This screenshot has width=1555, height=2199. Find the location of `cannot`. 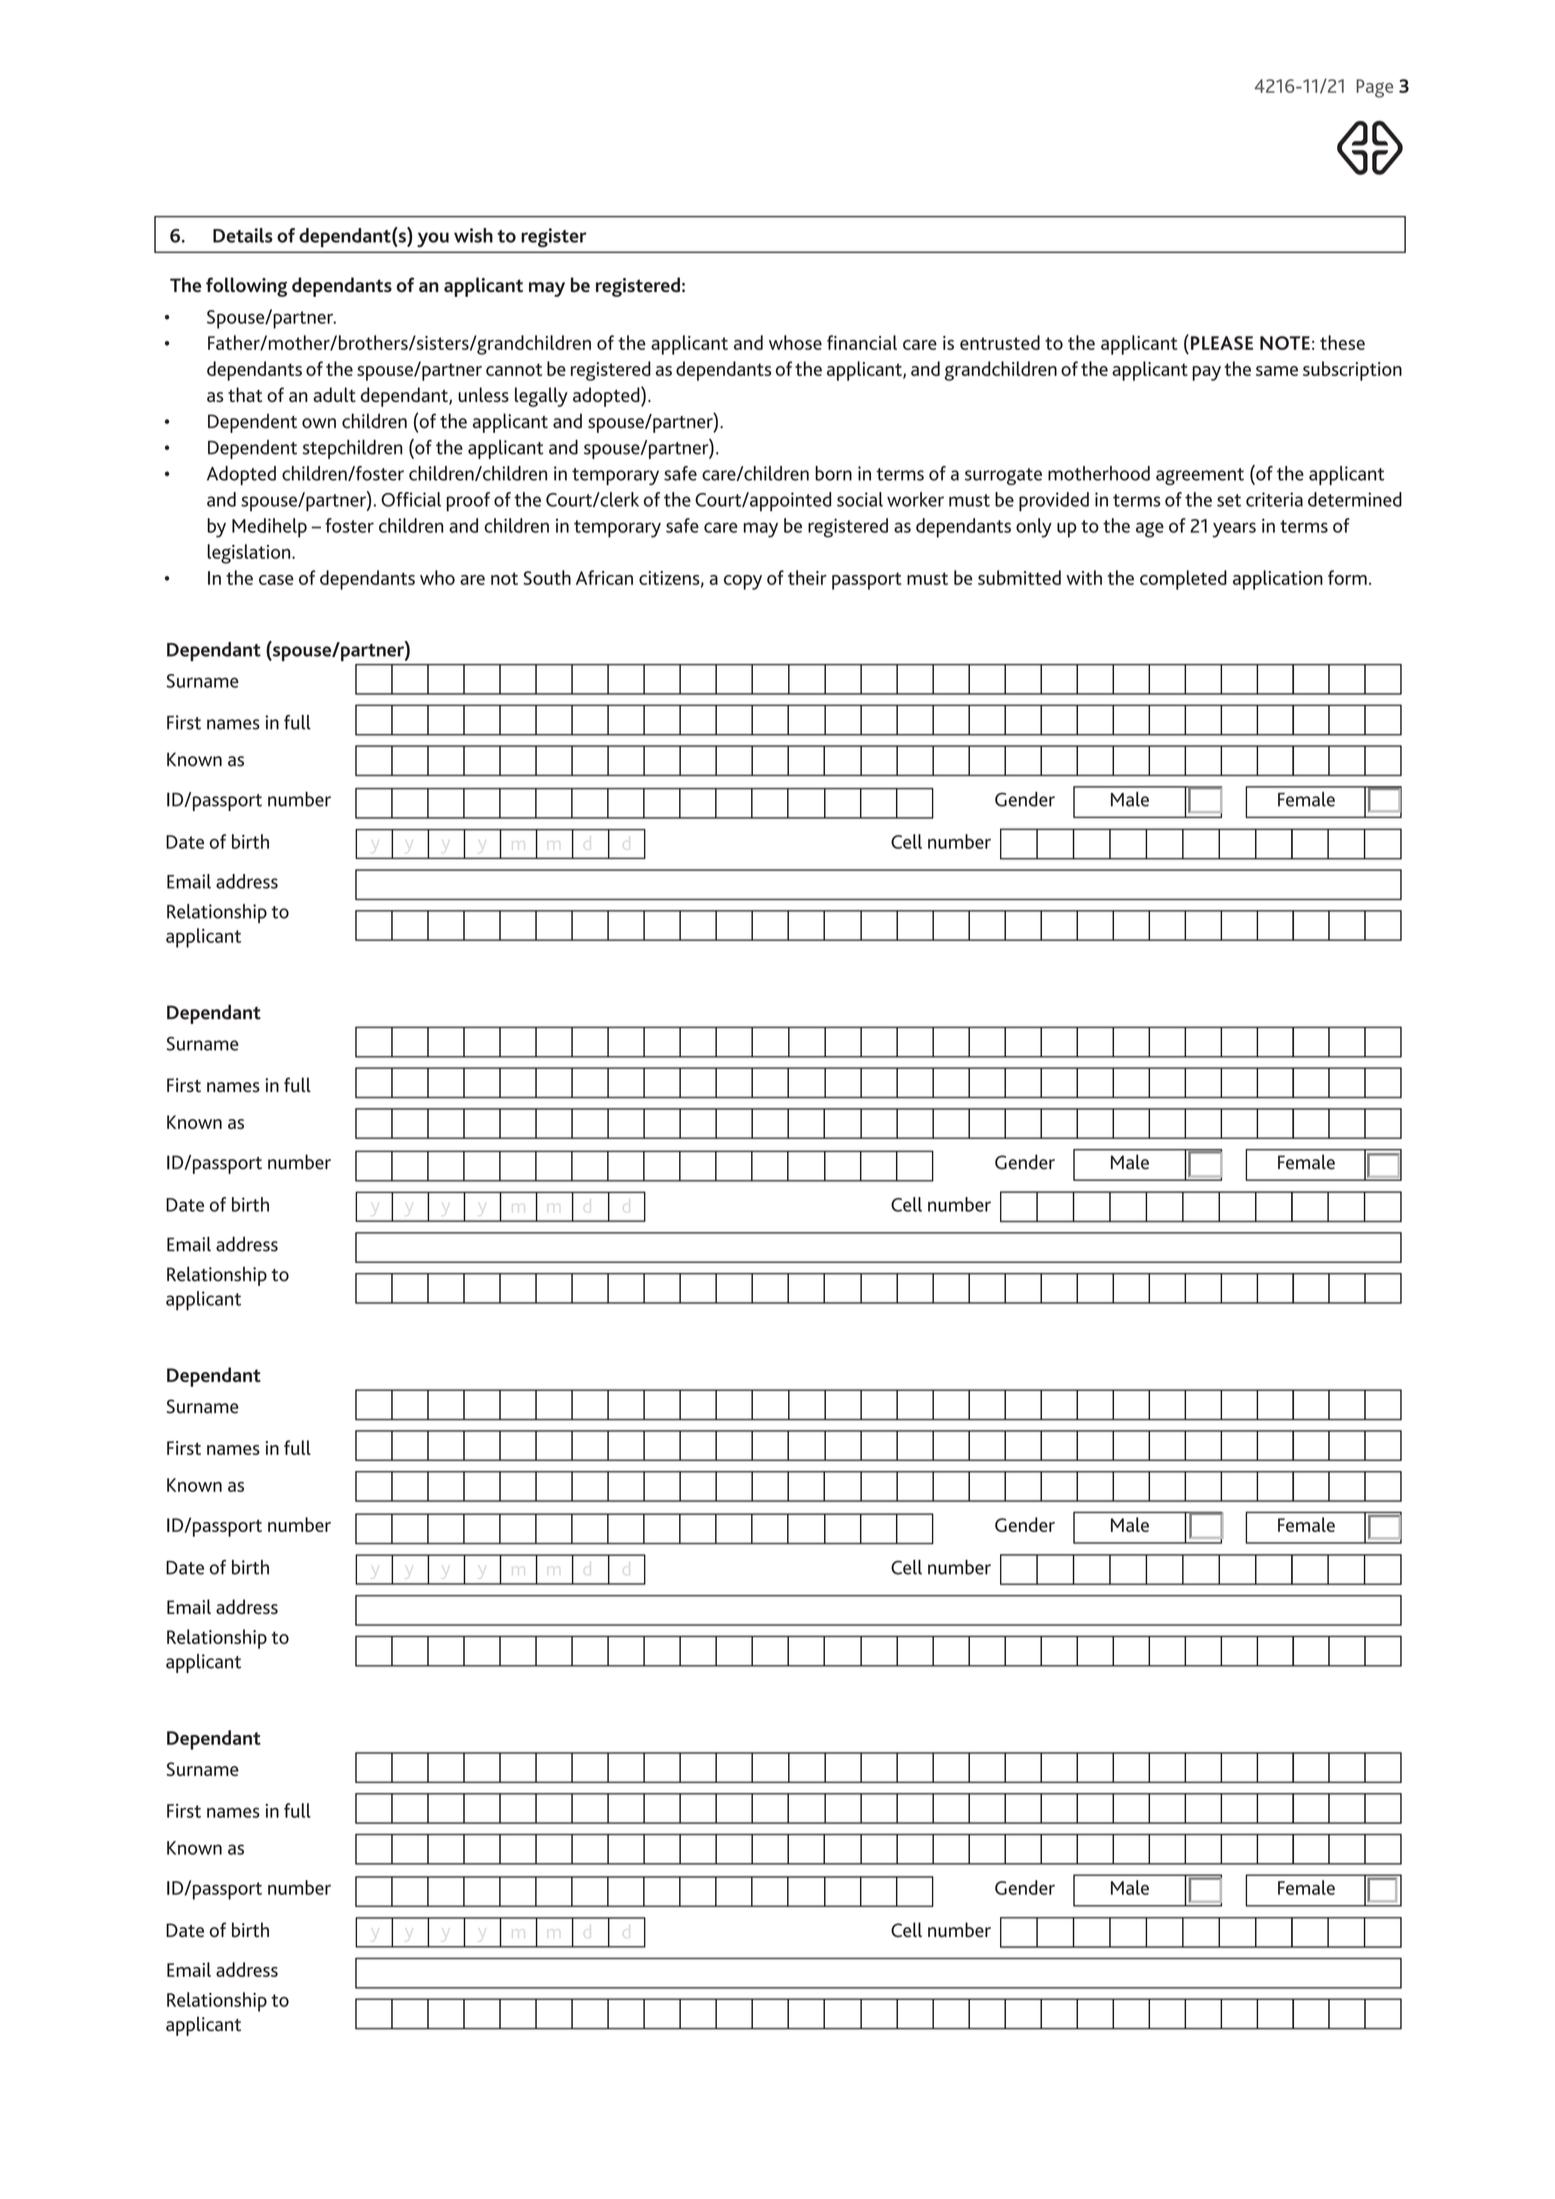

cannot is located at coordinates (514, 369).
